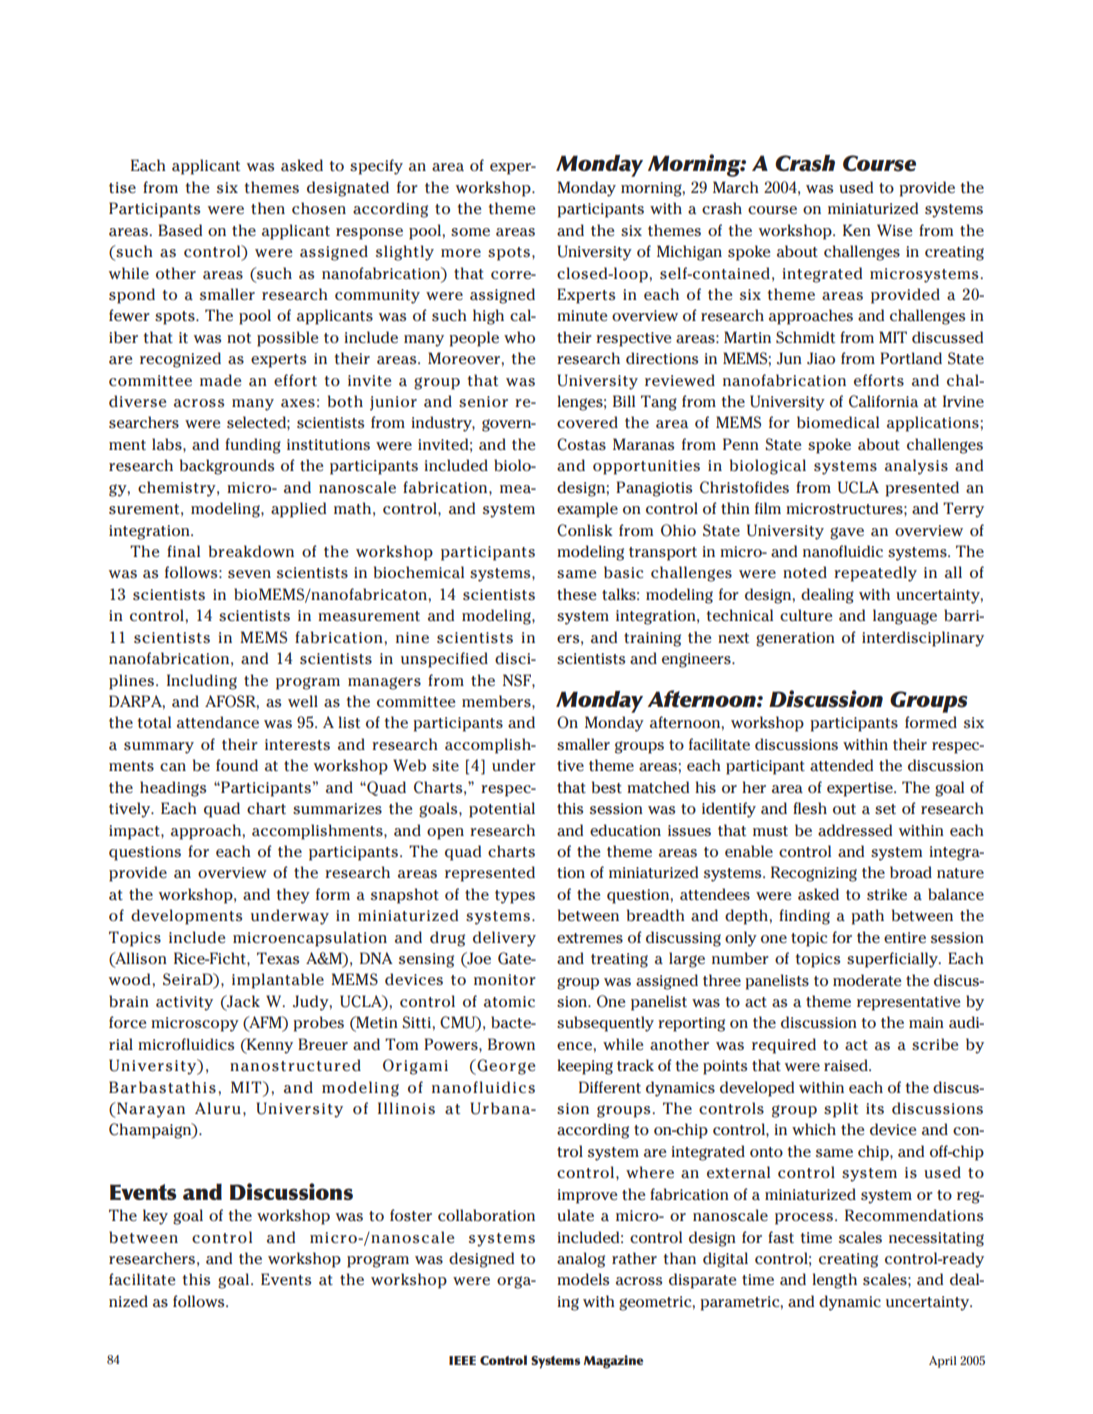  Describe the element at coordinates (155, 1217) in the page. I see `key` at that location.
